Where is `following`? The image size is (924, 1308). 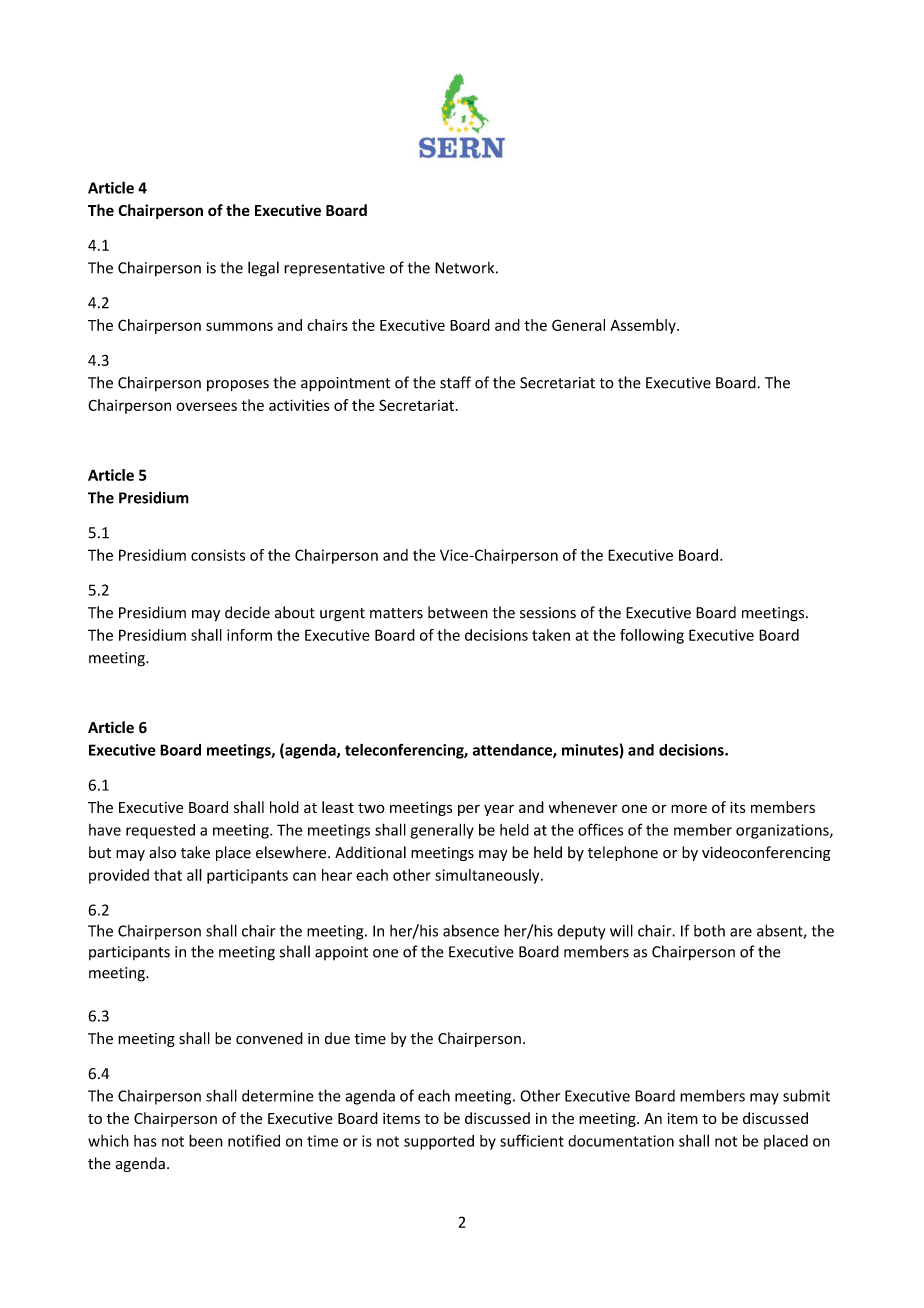 following is located at coordinates (652, 636).
